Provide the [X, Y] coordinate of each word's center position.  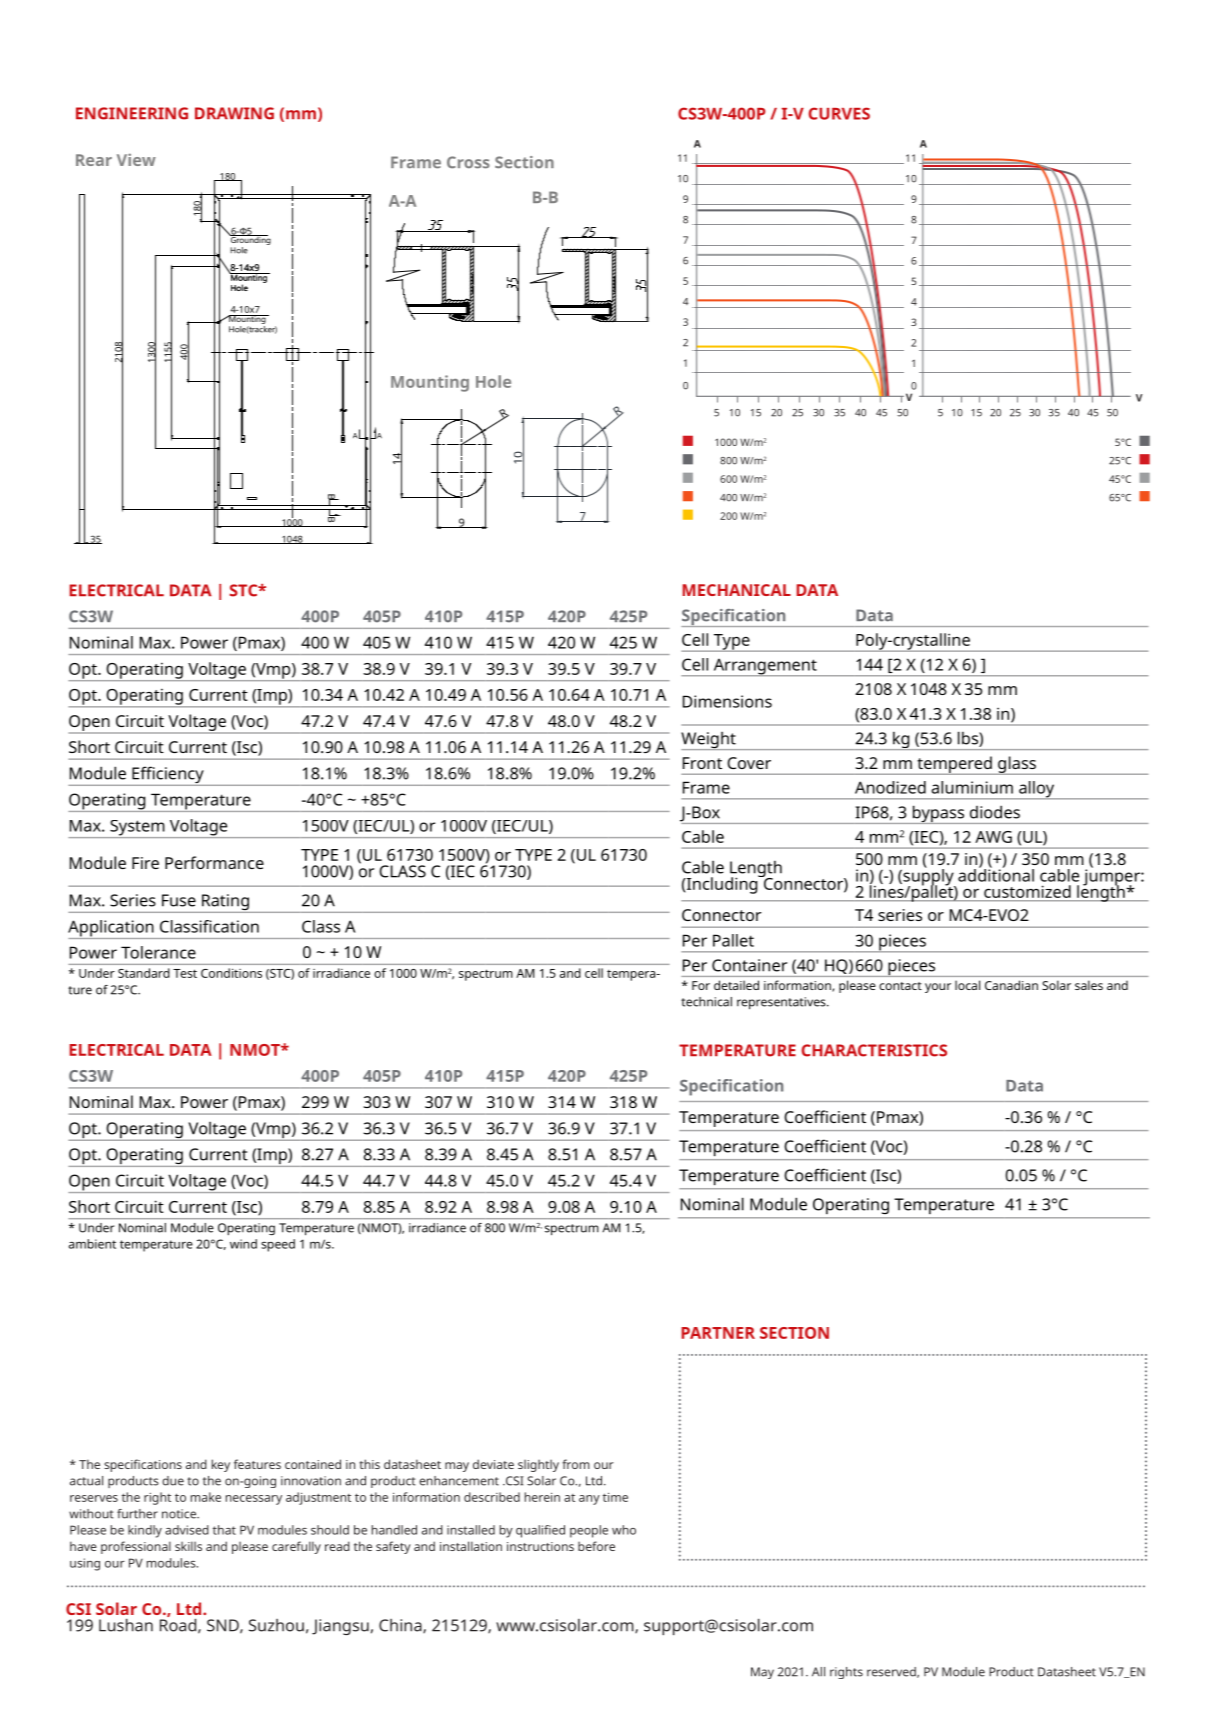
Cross [468, 162]
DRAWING [234, 113]
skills [188, 1546]
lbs [969, 739]
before [596, 1546]
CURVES [839, 113]
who [624, 1530]
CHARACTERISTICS [874, 1050]
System [137, 829]
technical [706, 1002]
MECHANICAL [736, 590]
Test [185, 973]
